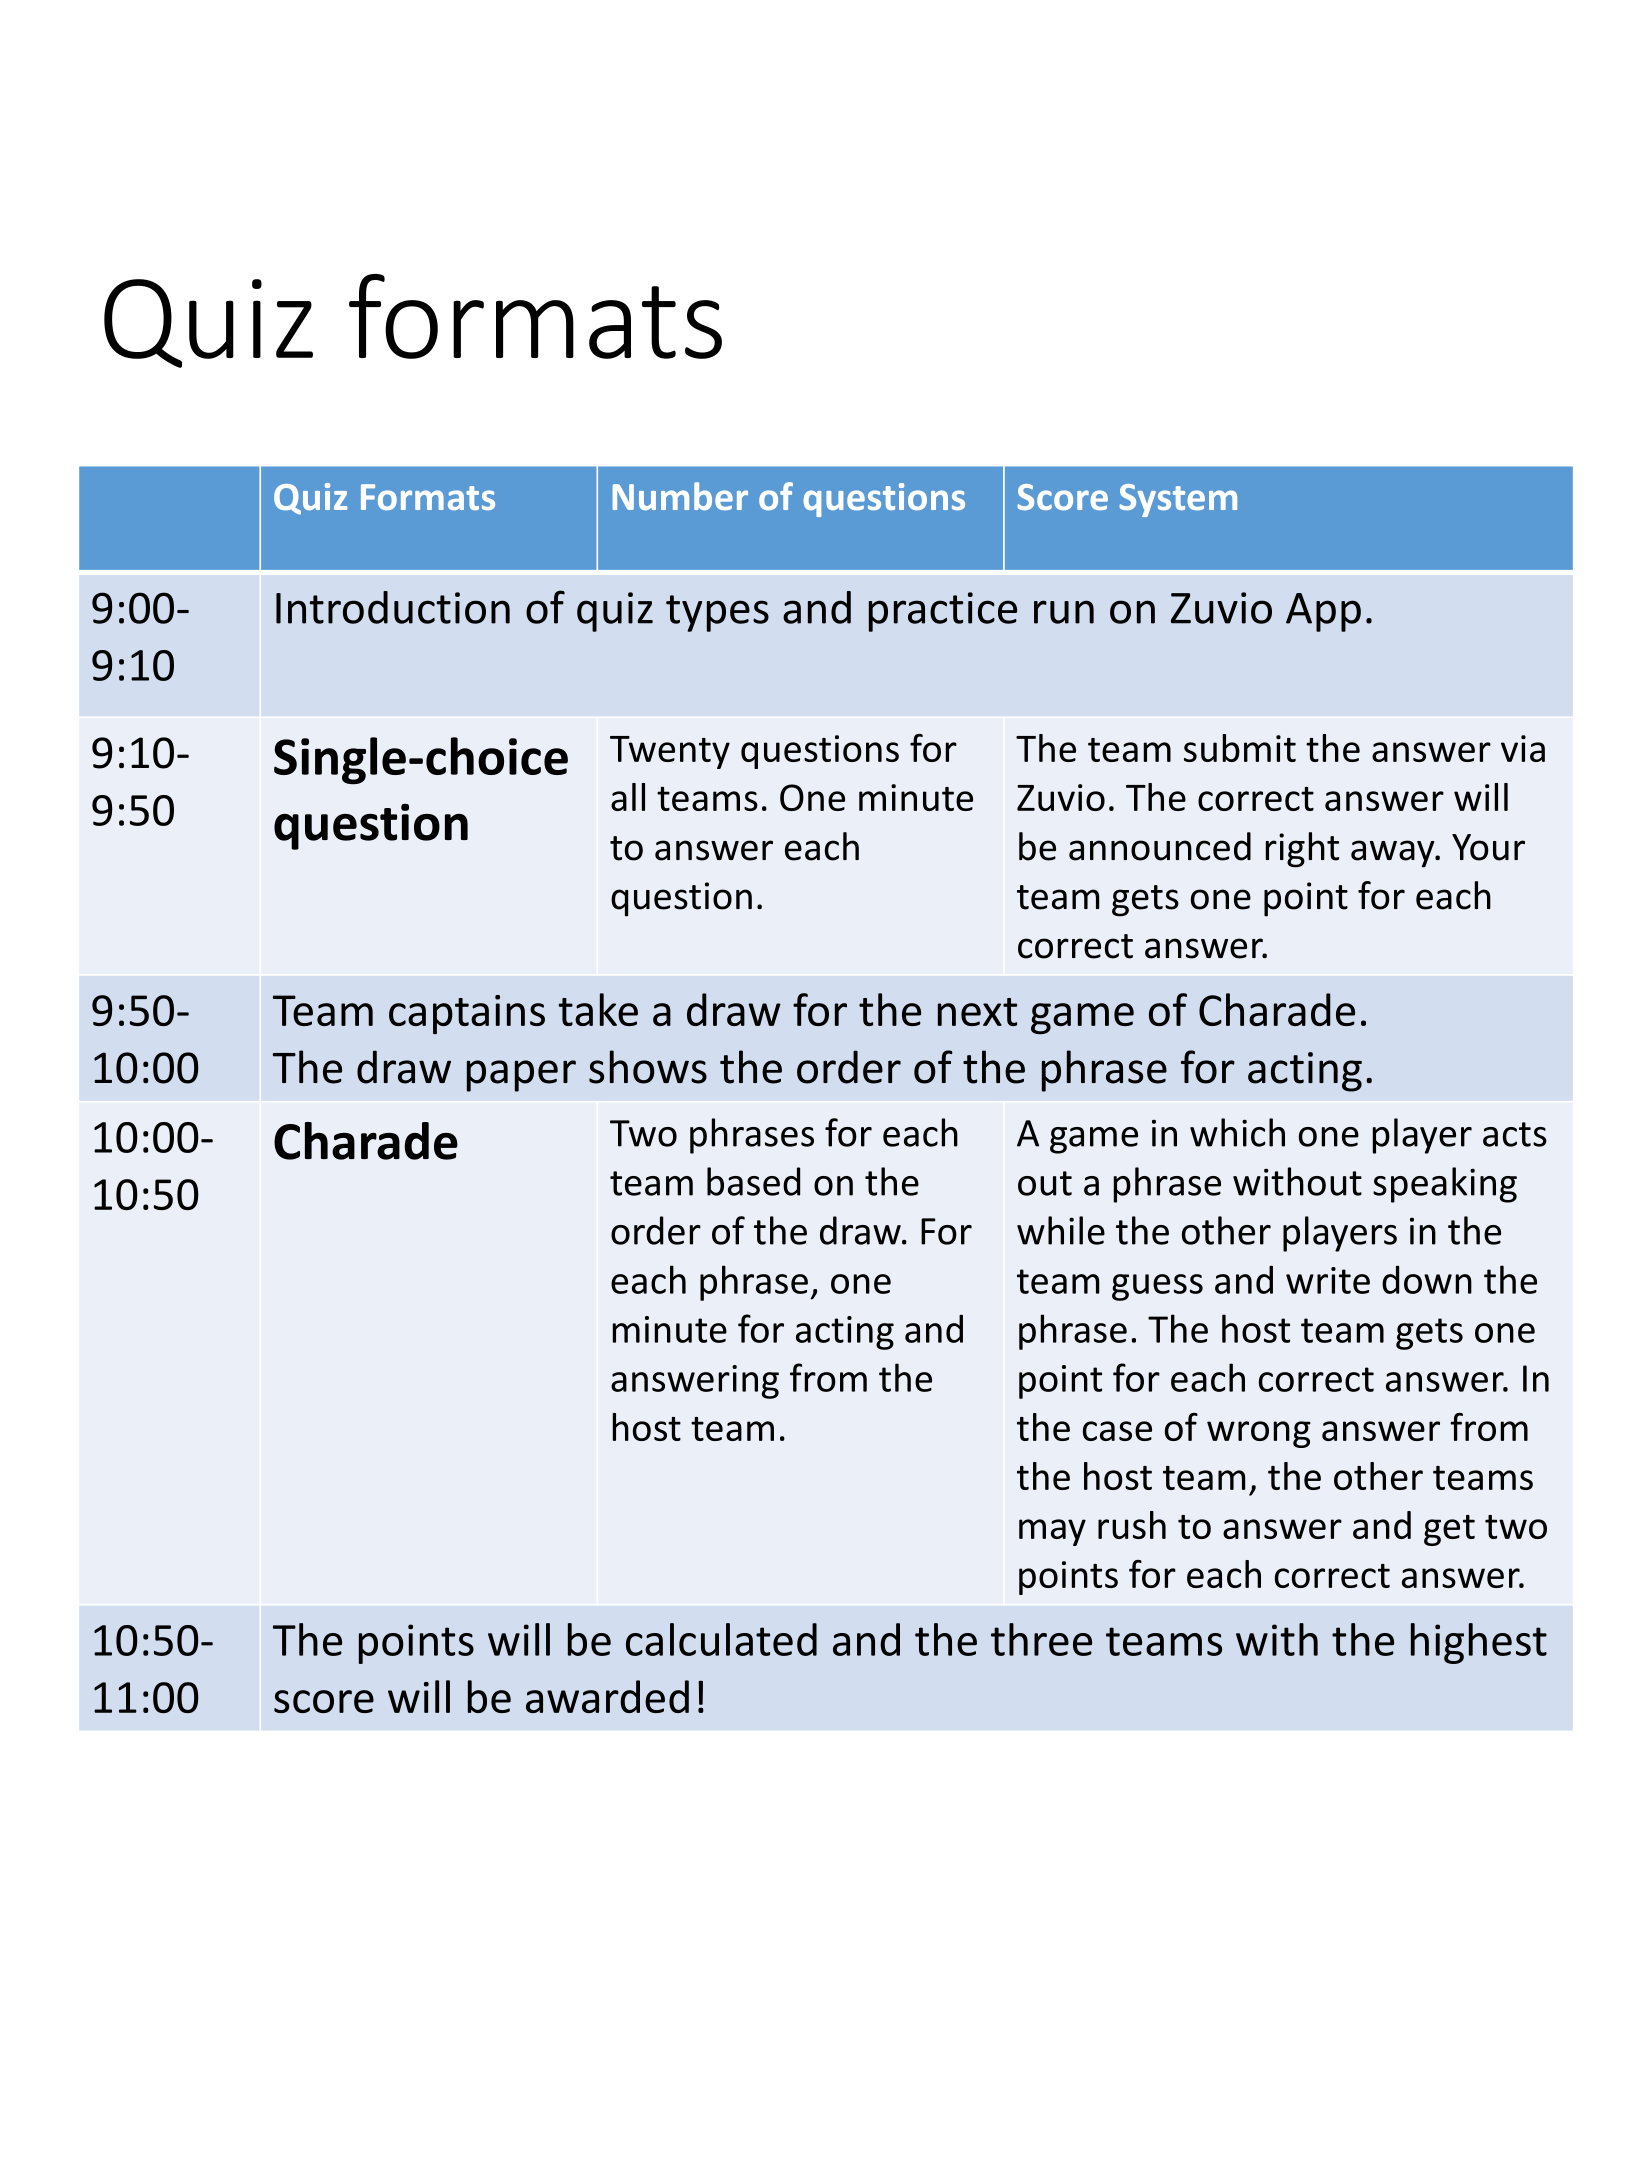  Describe the element at coordinates (1061, 1230) in the screenshot. I see `while` at that location.
